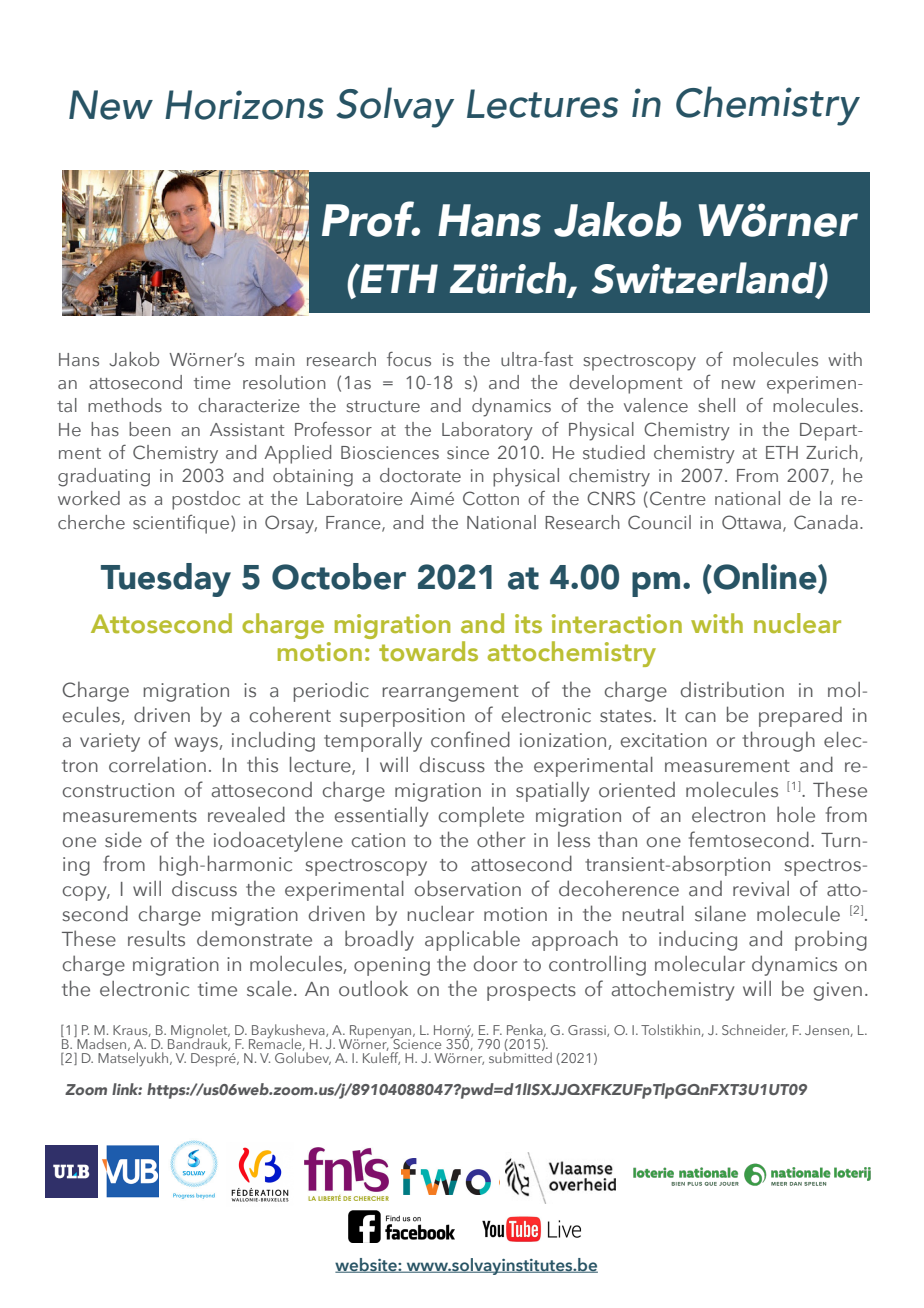 Image resolution: width=924 pixels, height=1308 pixels. What do you see at coordinates (705, 279) in the page?
I see `Switzerland` at bounding box center [705, 279].
